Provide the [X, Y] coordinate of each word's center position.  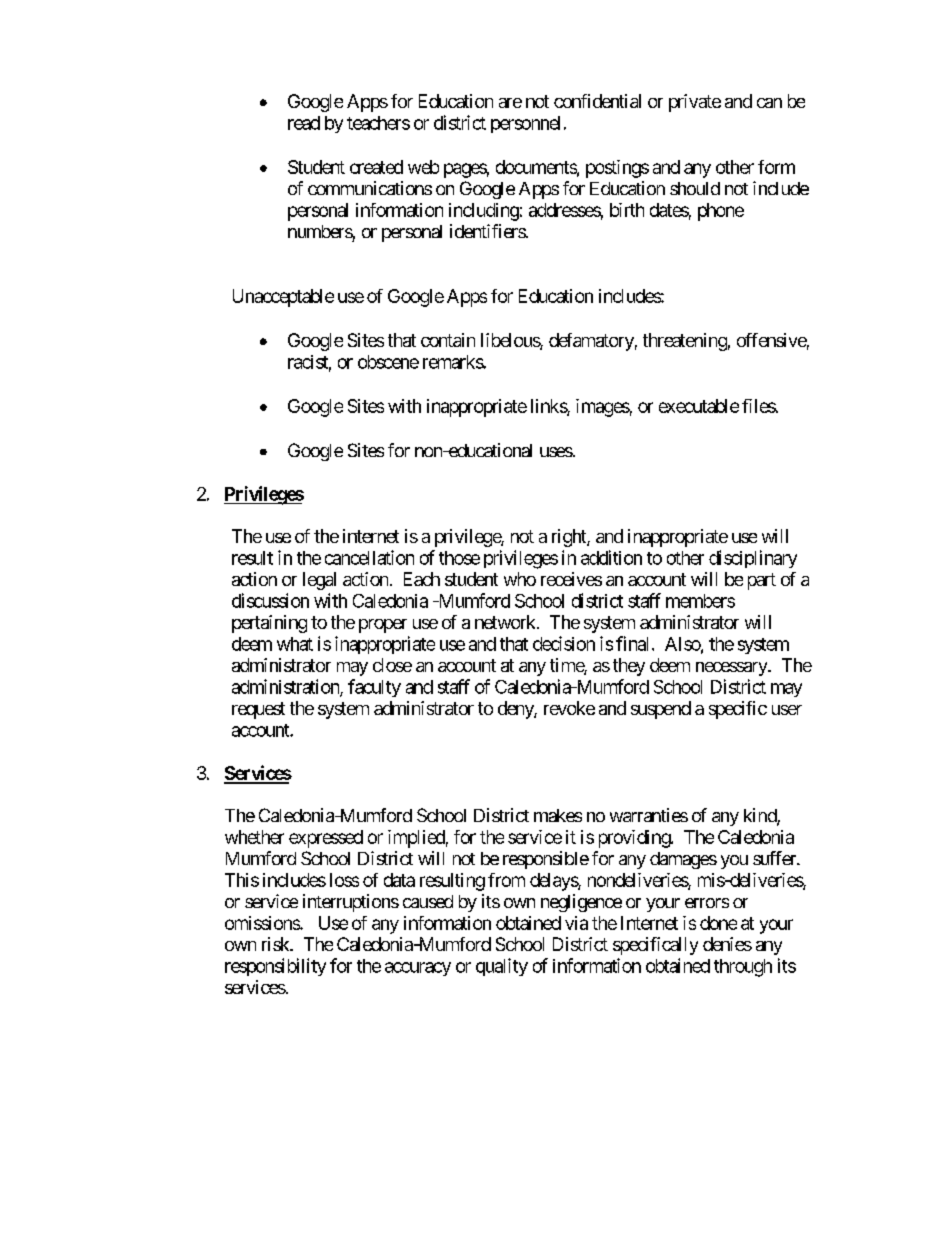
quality [502, 967]
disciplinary [753, 559]
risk [276, 944]
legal [319, 581]
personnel [525, 124]
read [304, 123]
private [695, 103]
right [570, 538]
